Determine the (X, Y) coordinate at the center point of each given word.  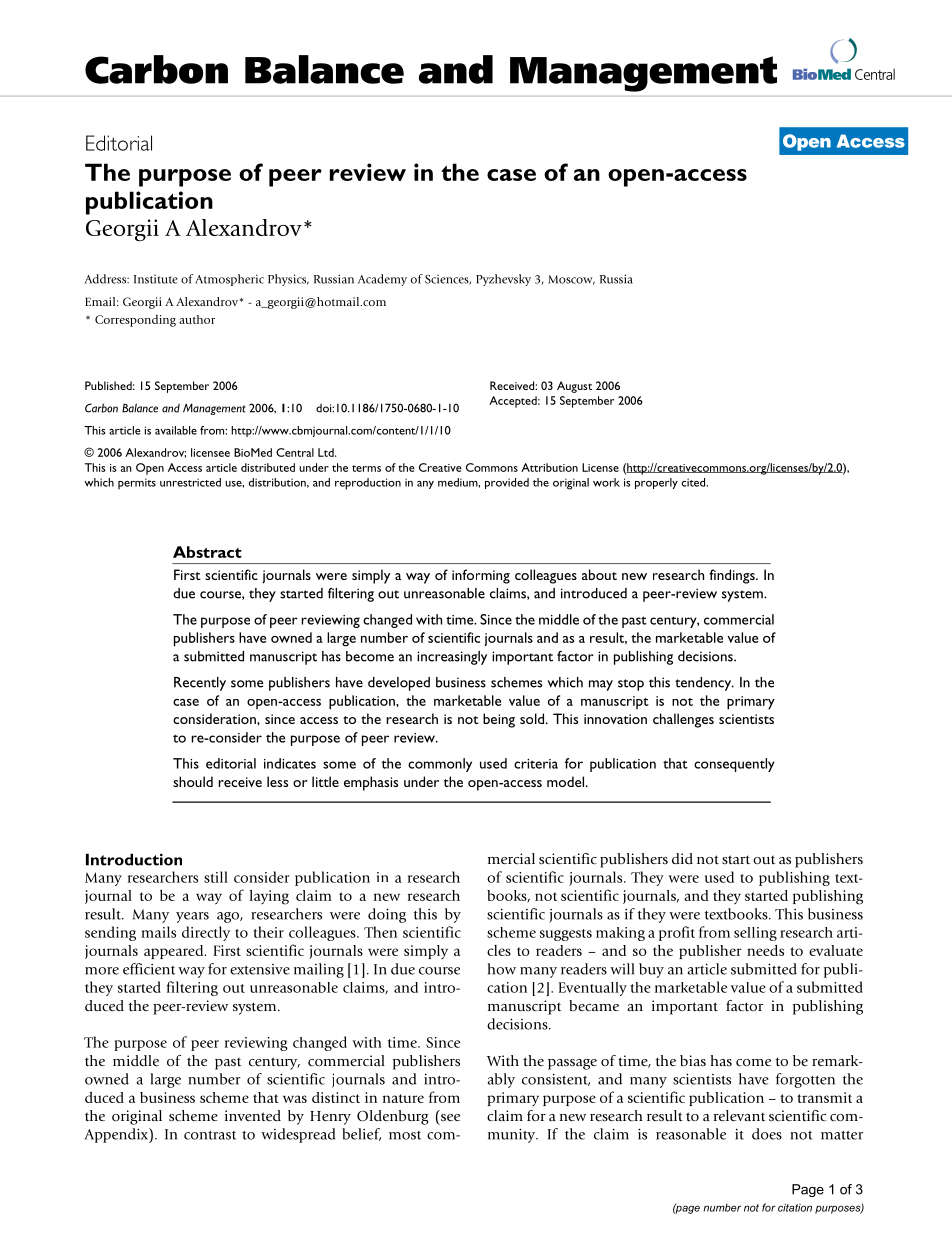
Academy (382, 280)
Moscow (571, 280)
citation (795, 1207)
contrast (210, 1135)
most (405, 1135)
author (197, 319)
